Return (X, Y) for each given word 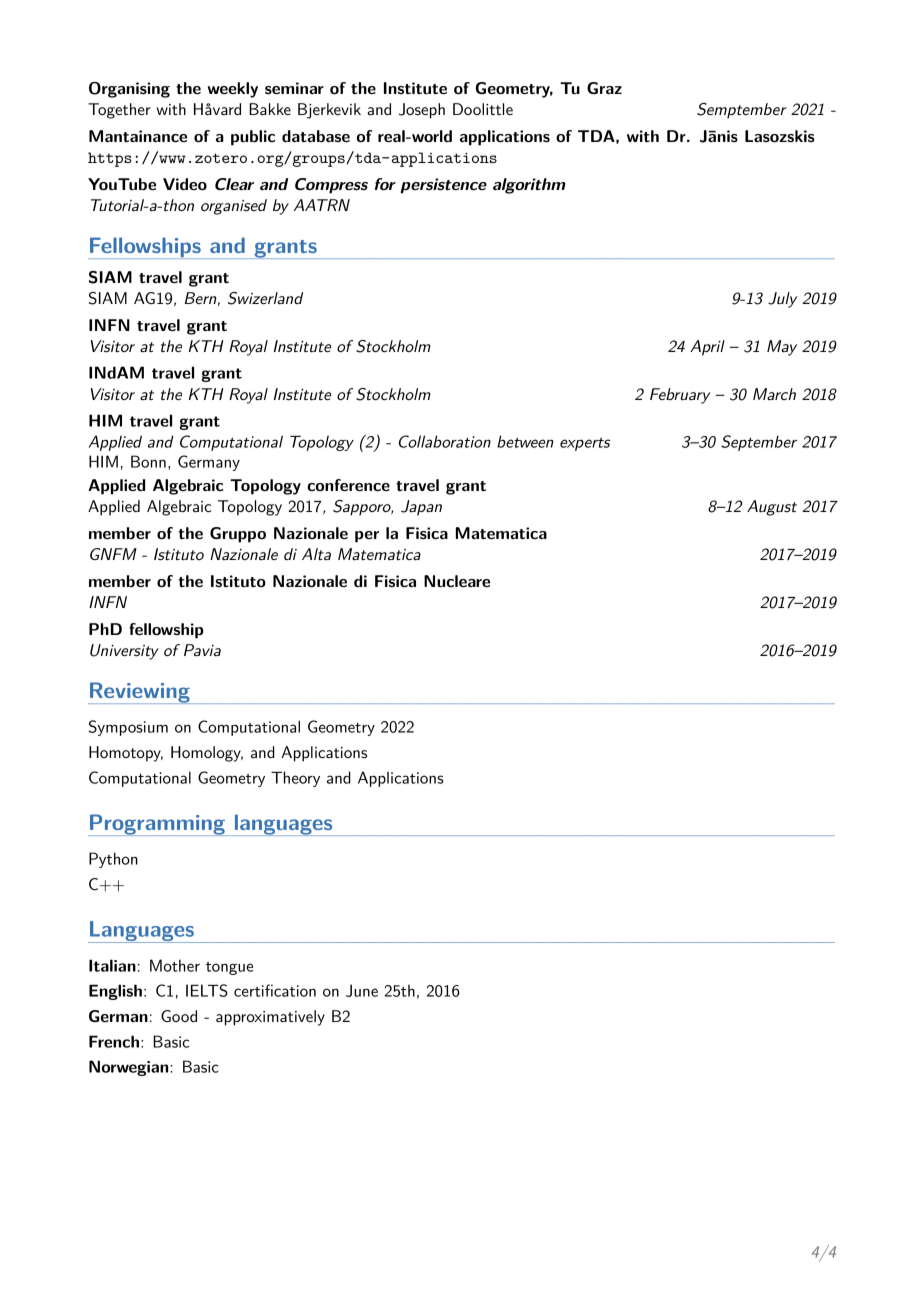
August (772, 508)
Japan (421, 508)
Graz (604, 88)
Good (179, 1016)
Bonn (148, 461)
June (362, 990)
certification (275, 990)
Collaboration (445, 441)
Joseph (422, 111)
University (124, 652)
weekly (233, 90)
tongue (229, 968)
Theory (295, 779)
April (707, 348)
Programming (157, 825)
